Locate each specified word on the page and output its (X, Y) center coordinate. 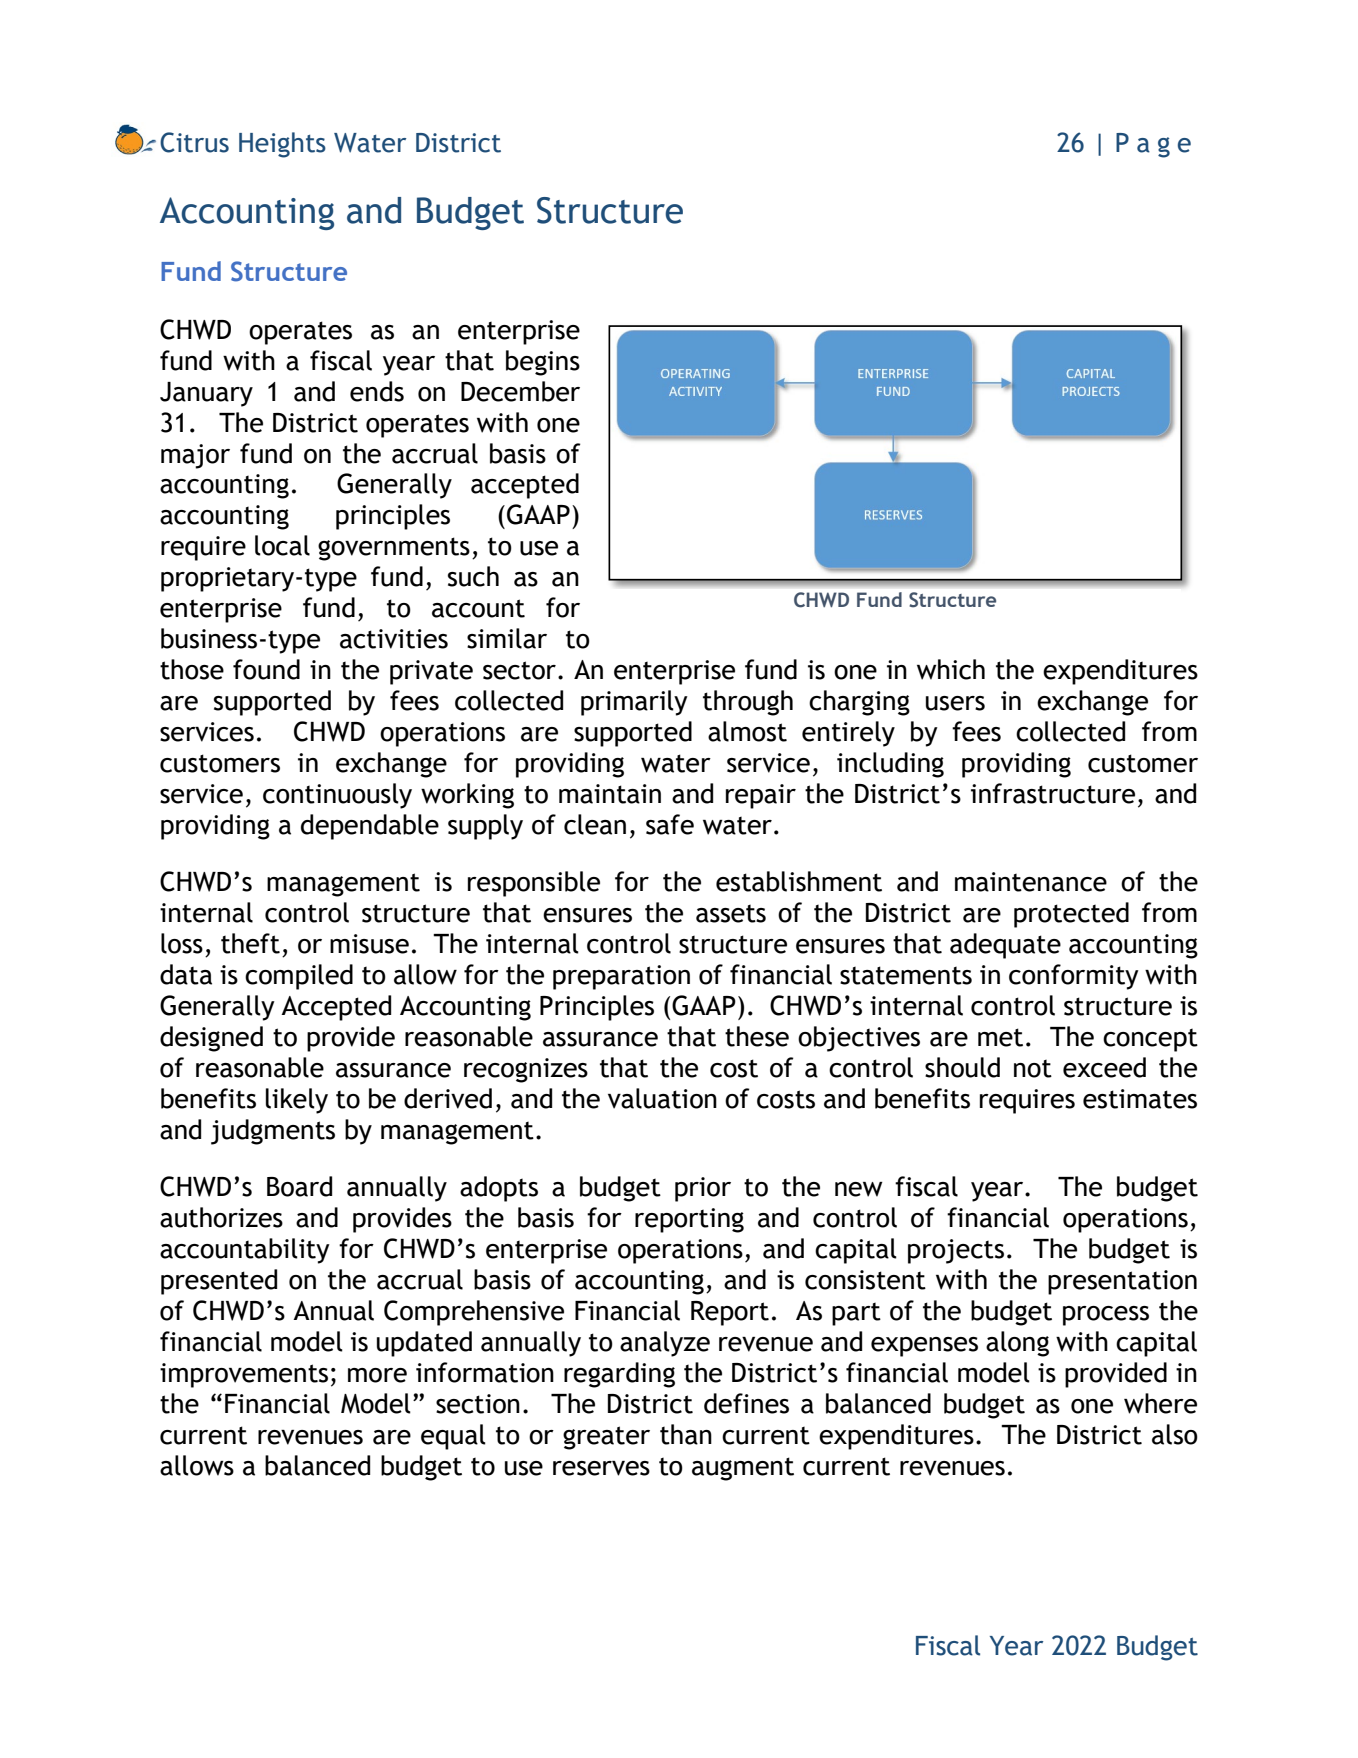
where (1160, 1403)
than (686, 1434)
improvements (244, 1375)
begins (543, 363)
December (520, 391)
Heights (282, 145)
